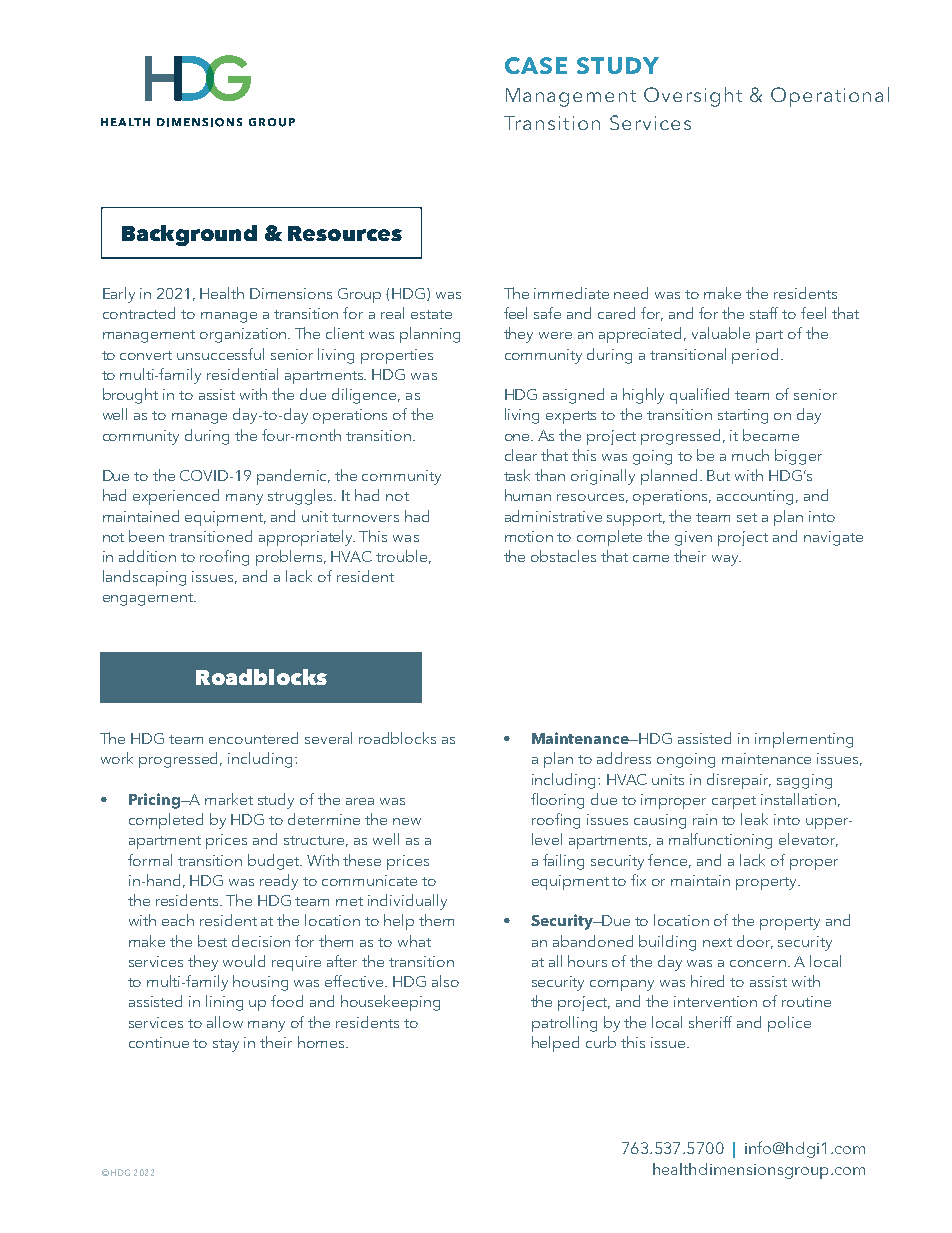 The width and height of the document is (952, 1233). I want to click on implementing, so click(804, 740).
